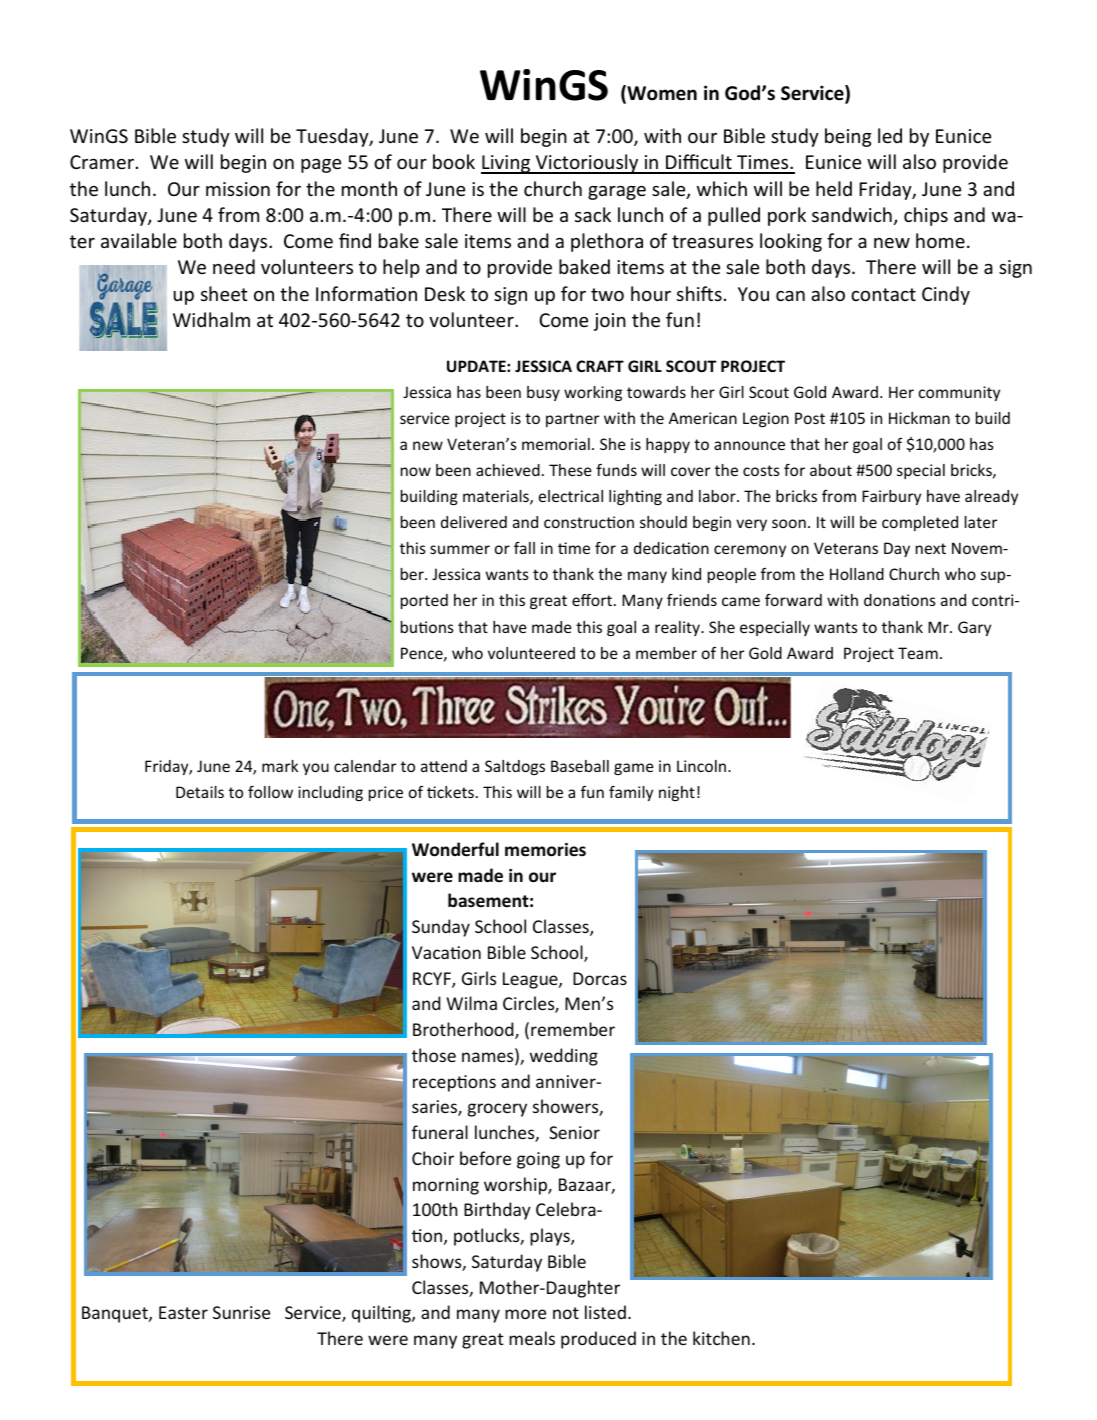 Image resolution: width=1097 pixels, height=1420 pixels. I want to click on sheet, so click(224, 293).
